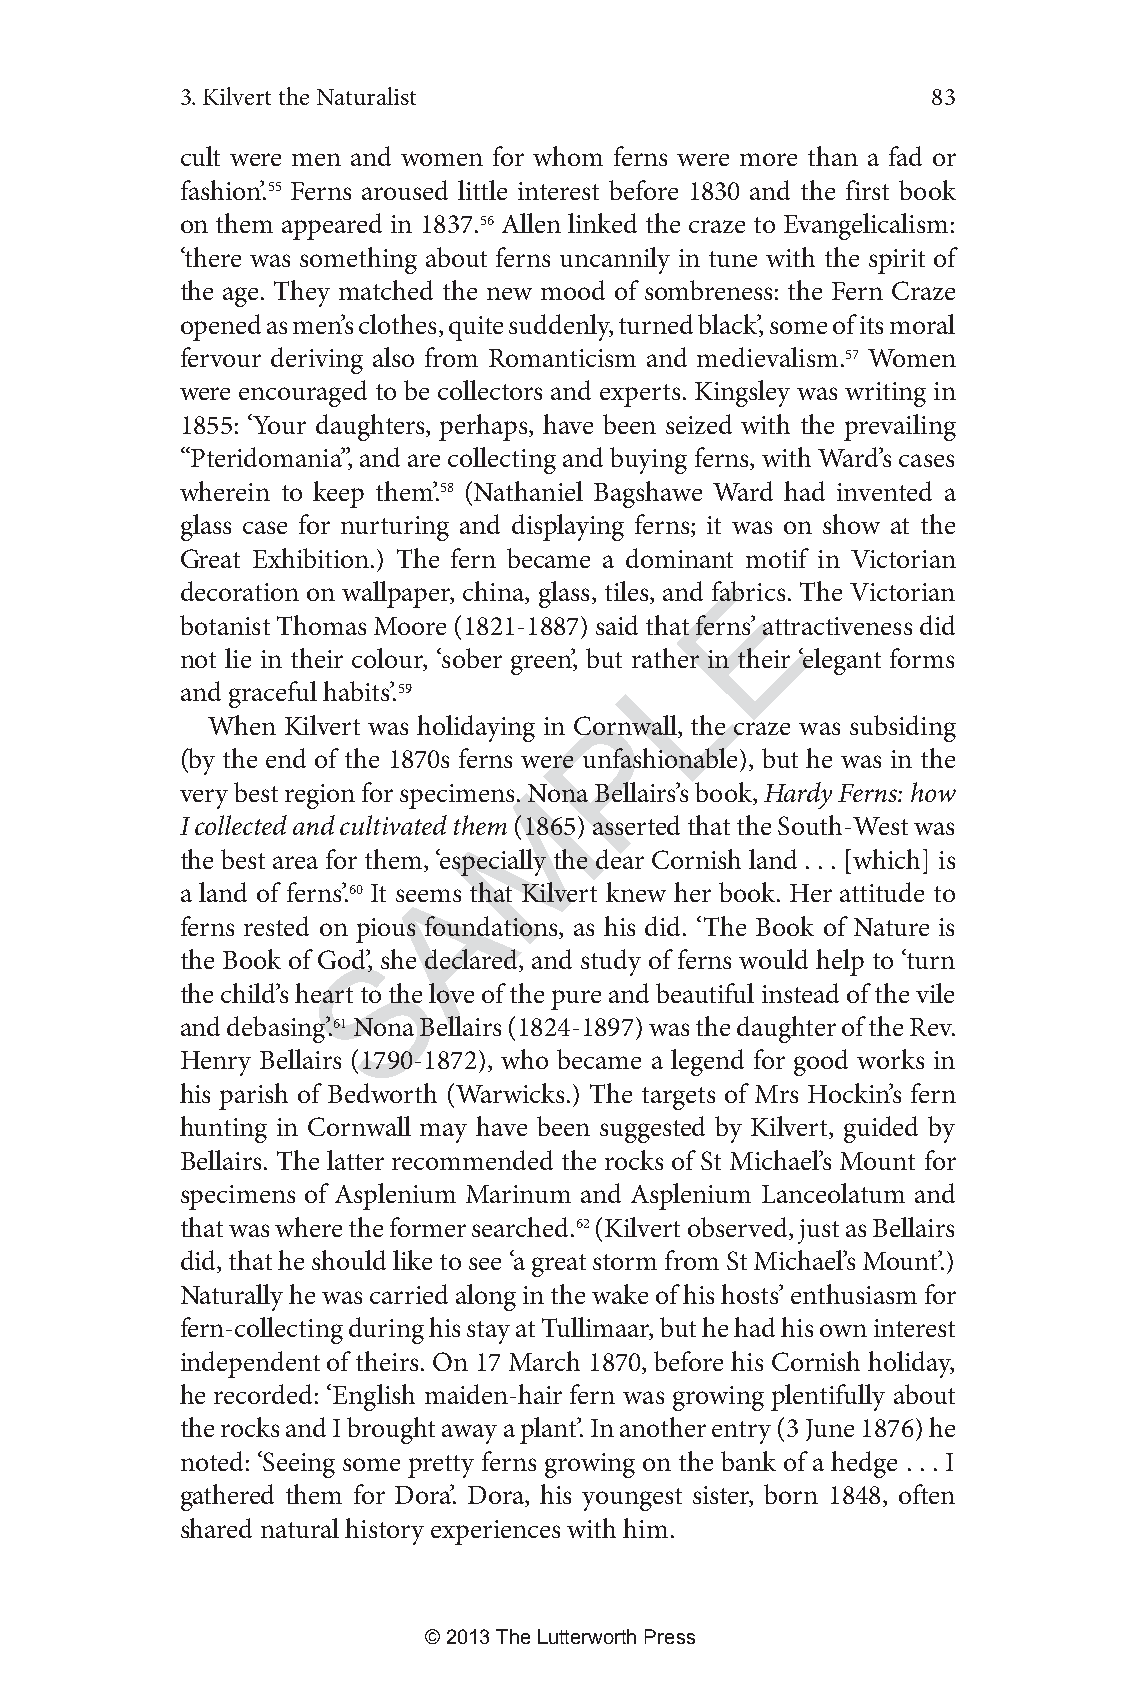  What do you see at coordinates (495, 1532) in the screenshot?
I see `experiences` at bounding box center [495, 1532].
